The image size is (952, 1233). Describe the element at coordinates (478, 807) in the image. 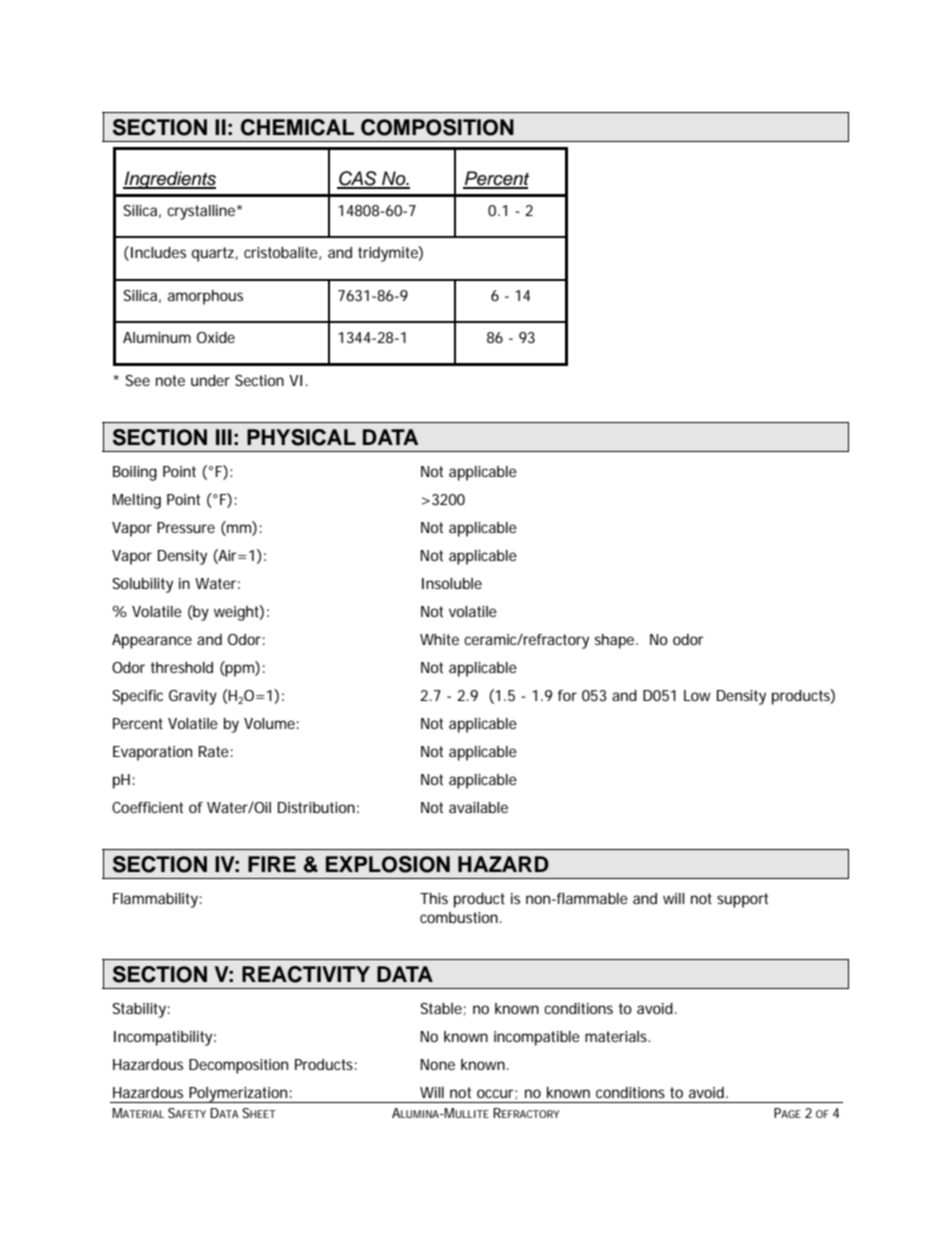

I see `available` at that location.
